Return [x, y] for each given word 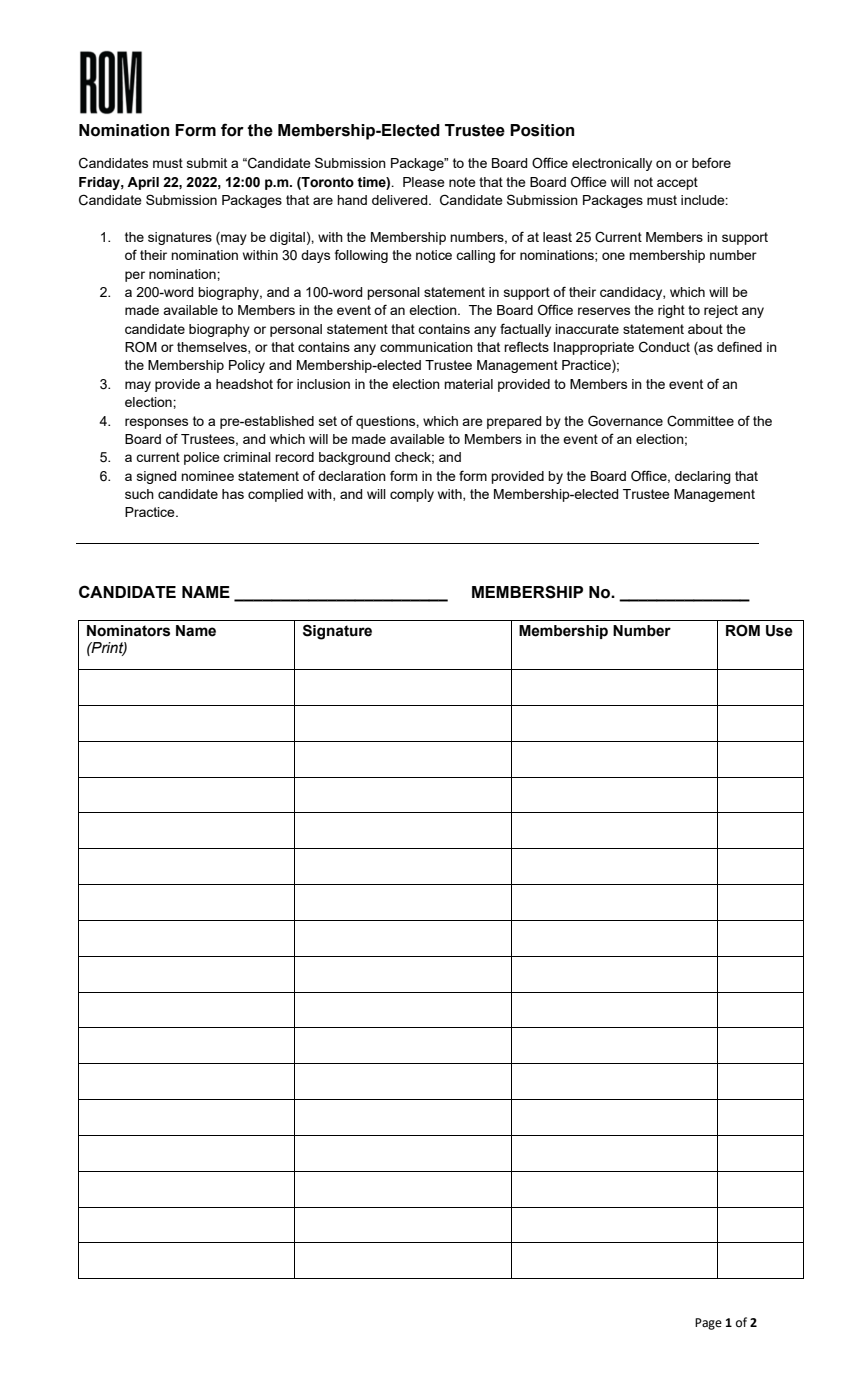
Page [708, 1324]
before [711, 162]
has [233, 494]
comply [412, 495]
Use [779, 631]
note [462, 182]
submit [207, 163]
